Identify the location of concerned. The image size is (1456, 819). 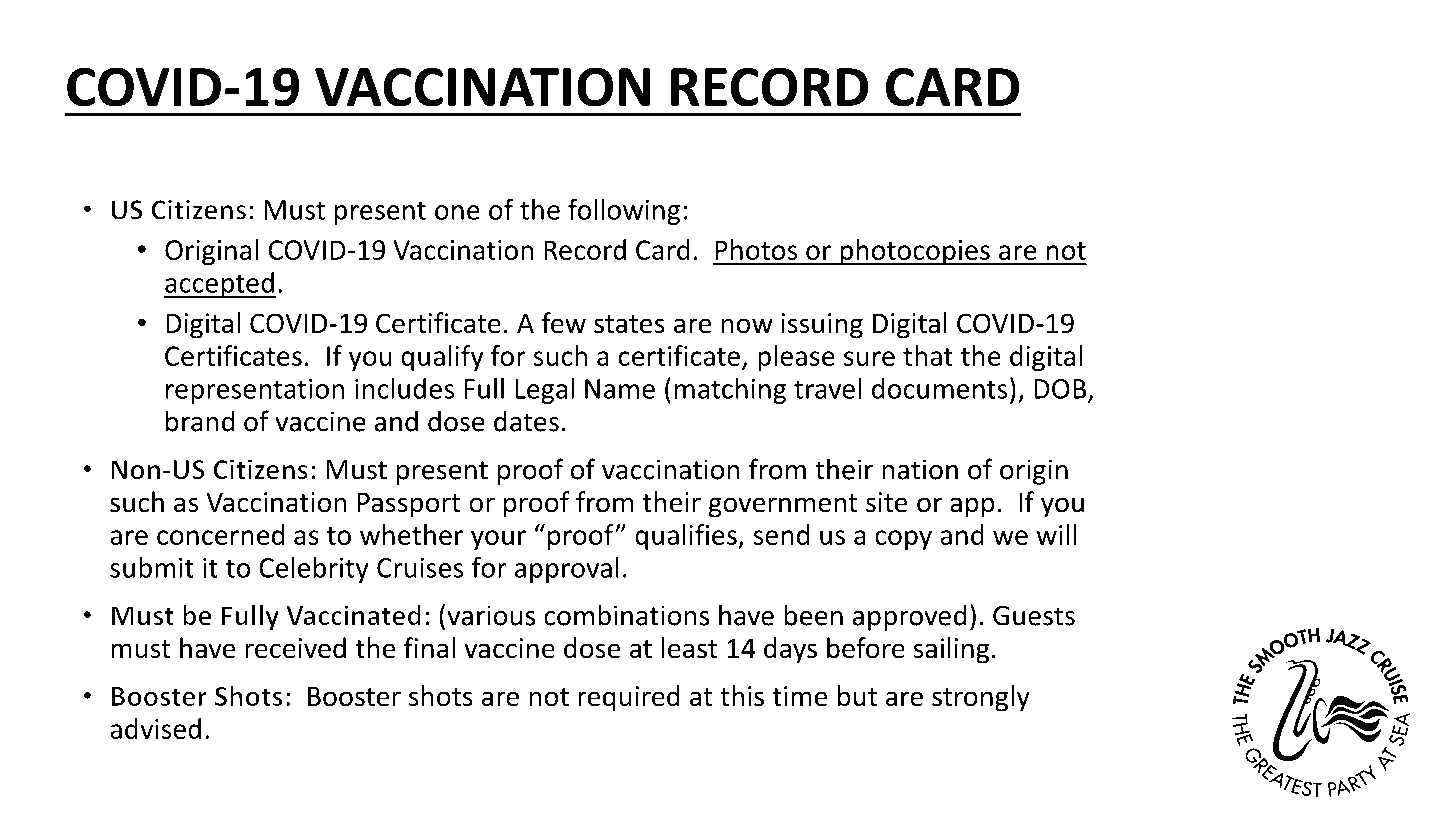
(221, 534).
